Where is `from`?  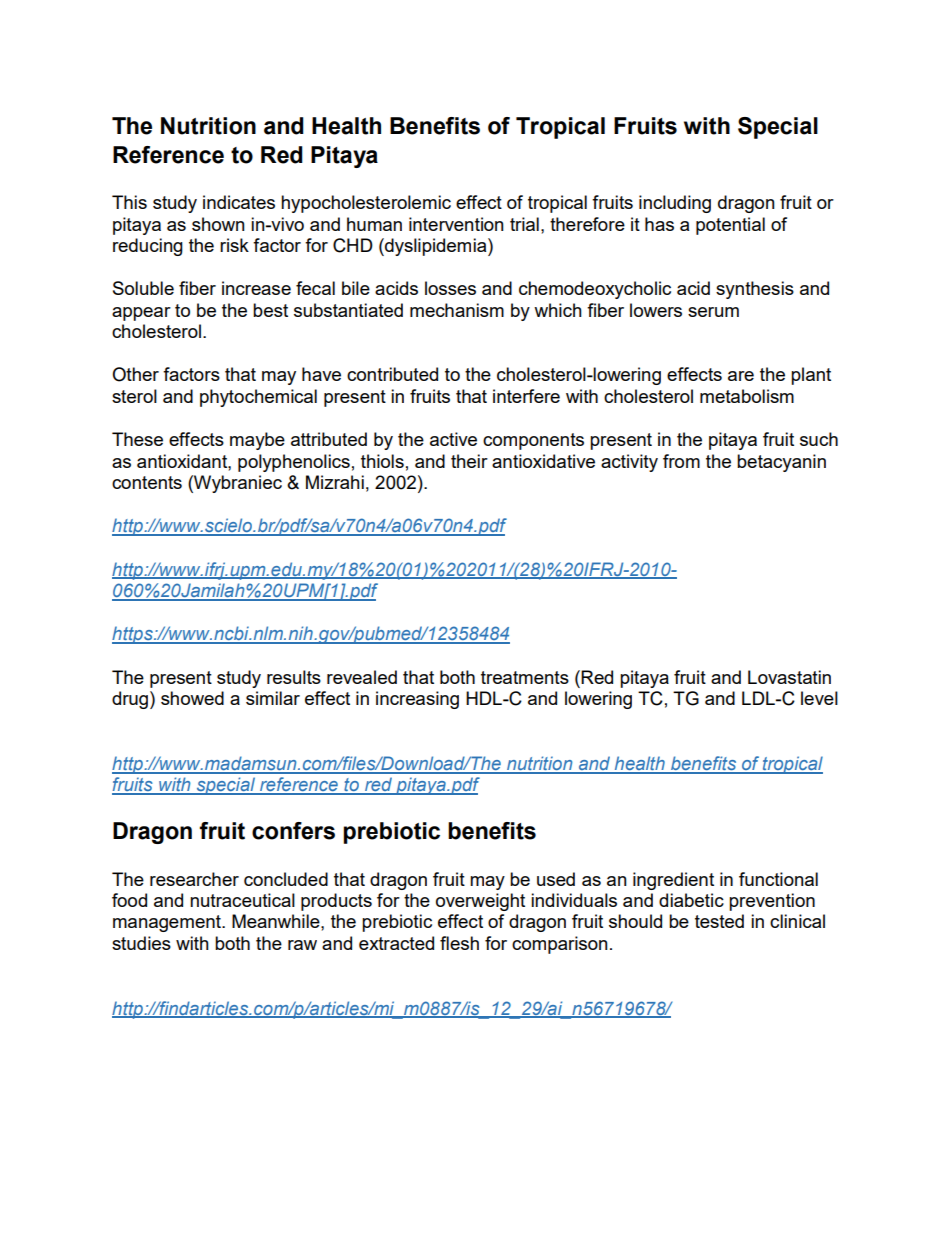 from is located at coordinates (681, 461).
